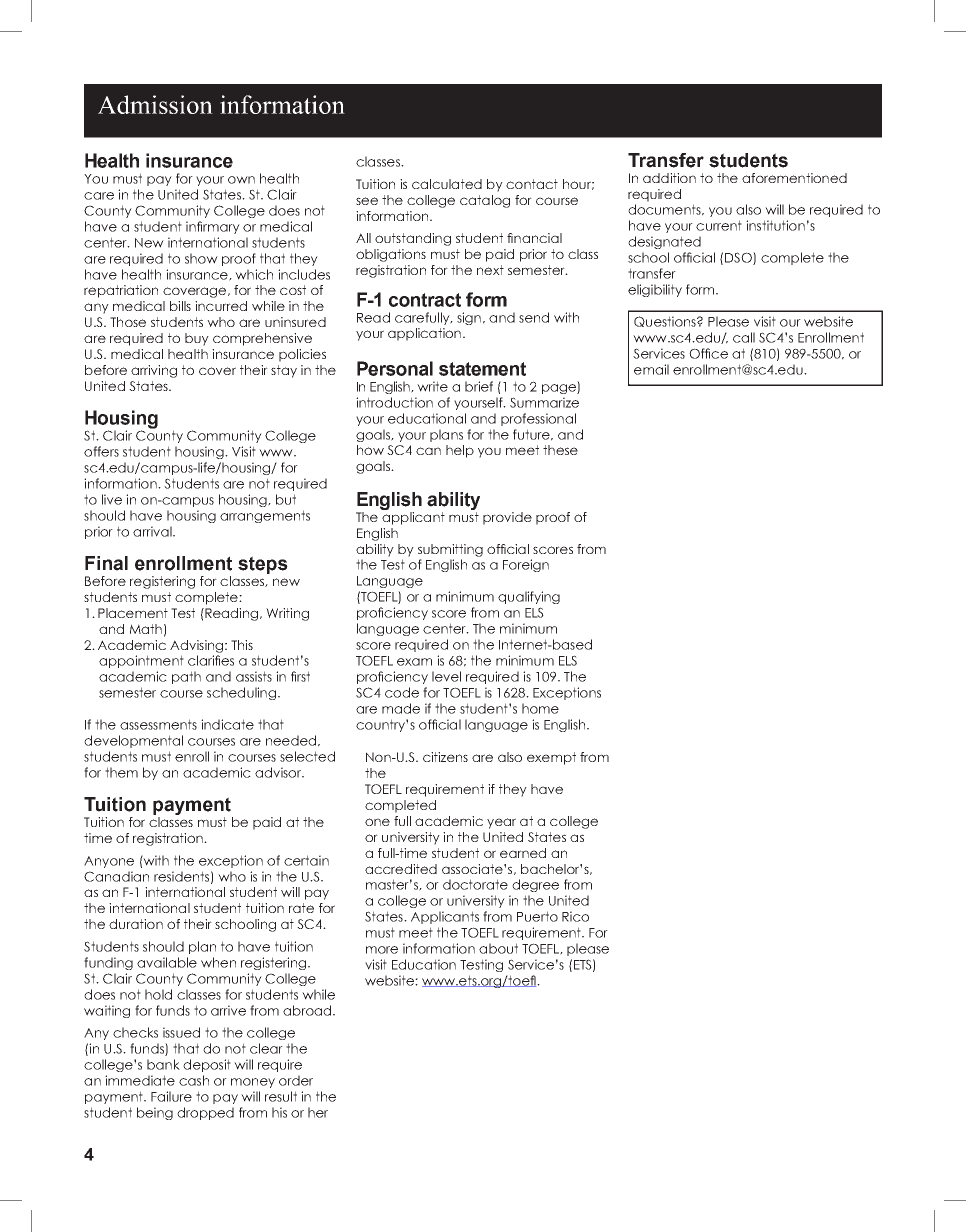  Describe the element at coordinates (446, 676) in the document. I see `level` at that location.
